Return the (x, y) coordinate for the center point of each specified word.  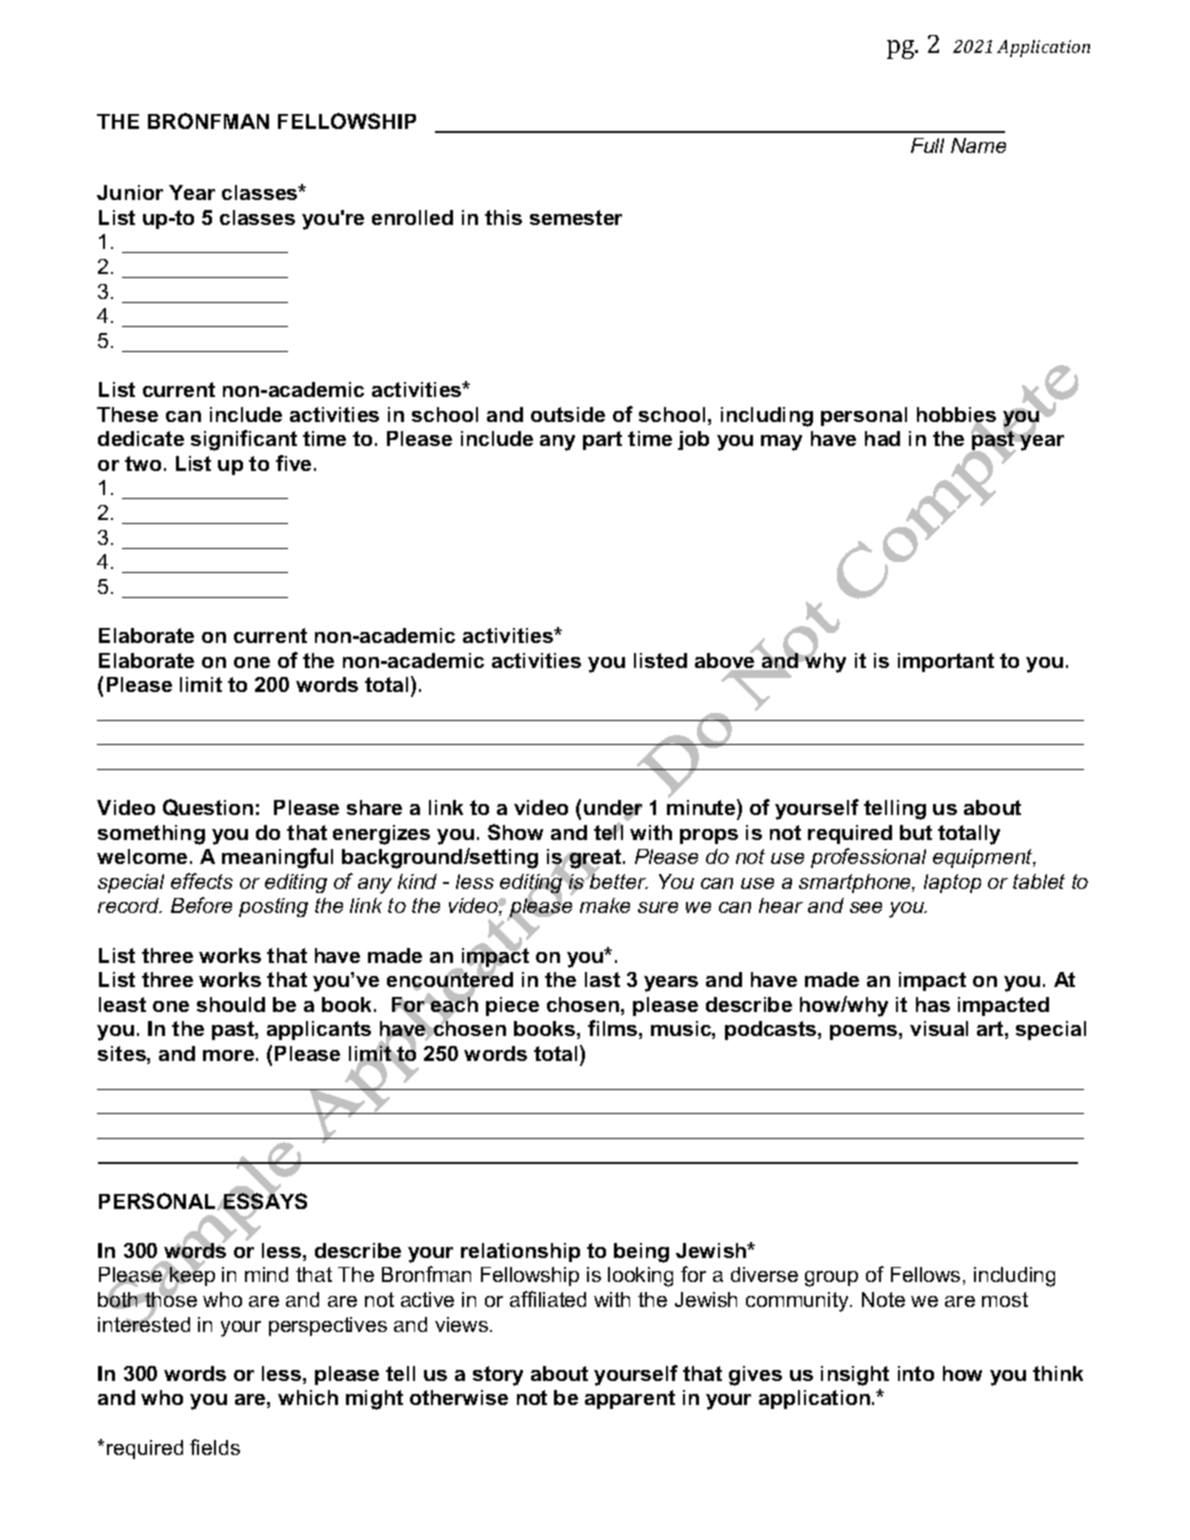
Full (927, 145)
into (916, 1373)
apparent (630, 1399)
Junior (130, 192)
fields (215, 1447)
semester (576, 217)
